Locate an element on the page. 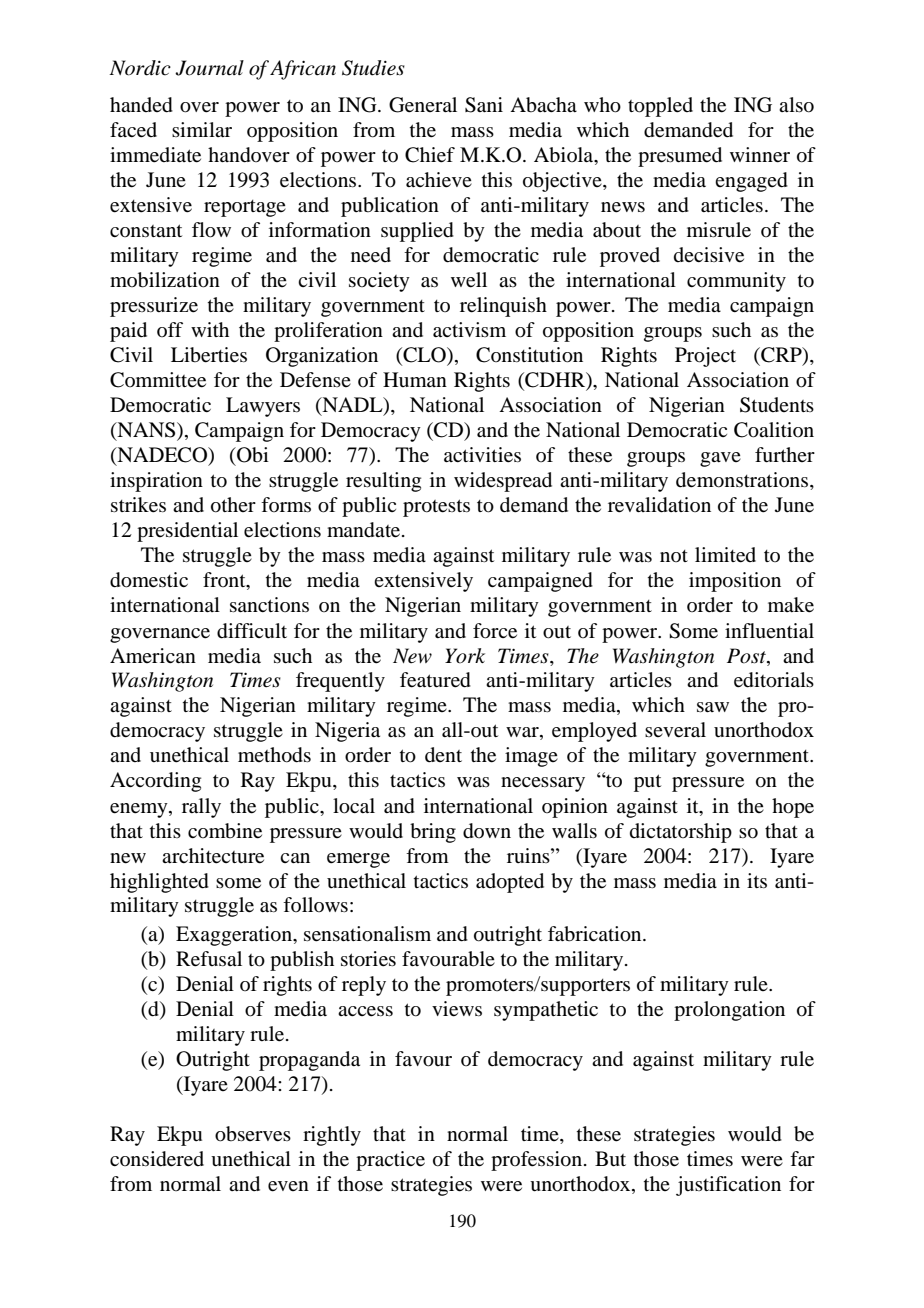 The image size is (924, 1308). profession is located at coordinates (536, 1161).
